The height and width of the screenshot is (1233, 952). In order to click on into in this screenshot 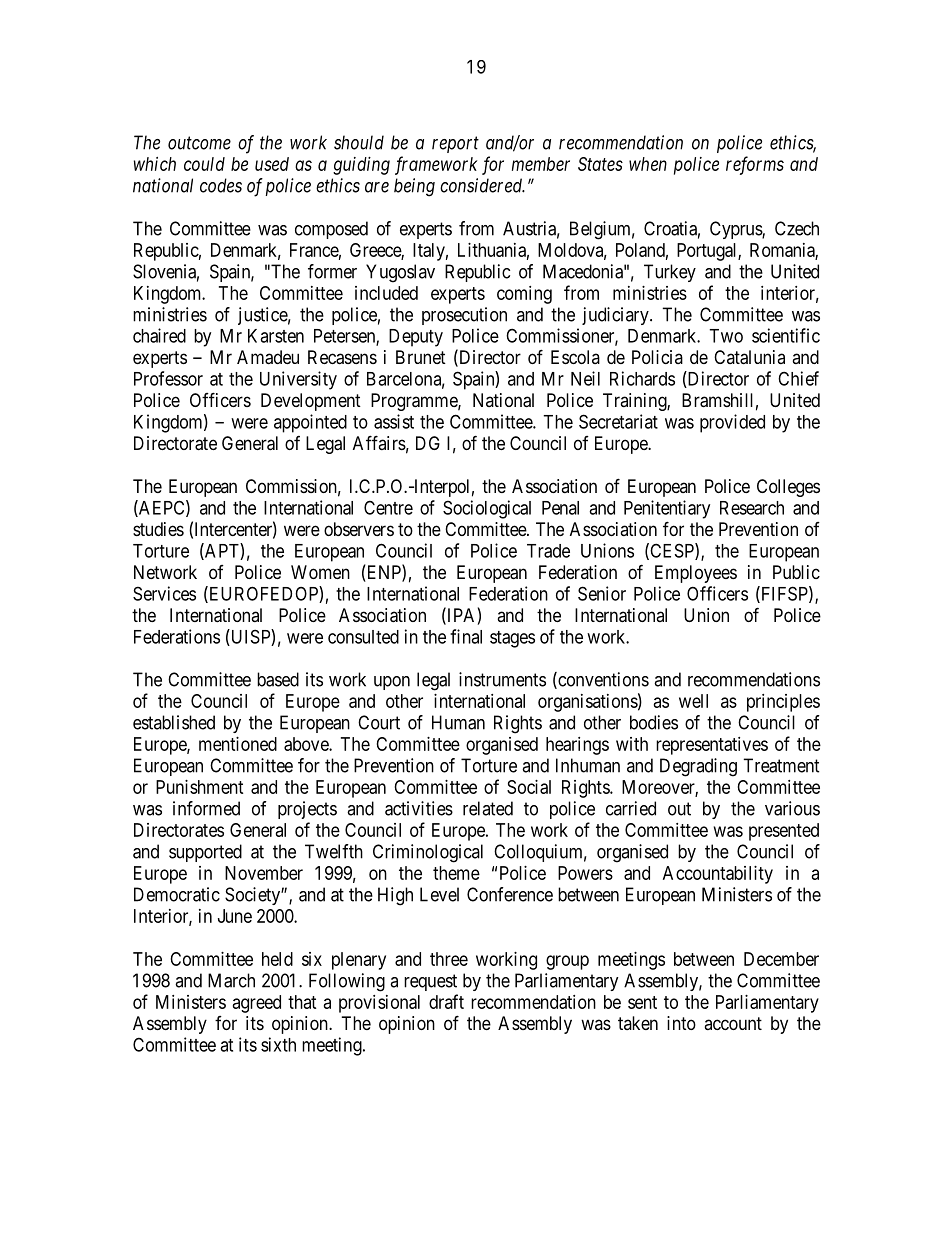, I will do `click(681, 1023)`.
